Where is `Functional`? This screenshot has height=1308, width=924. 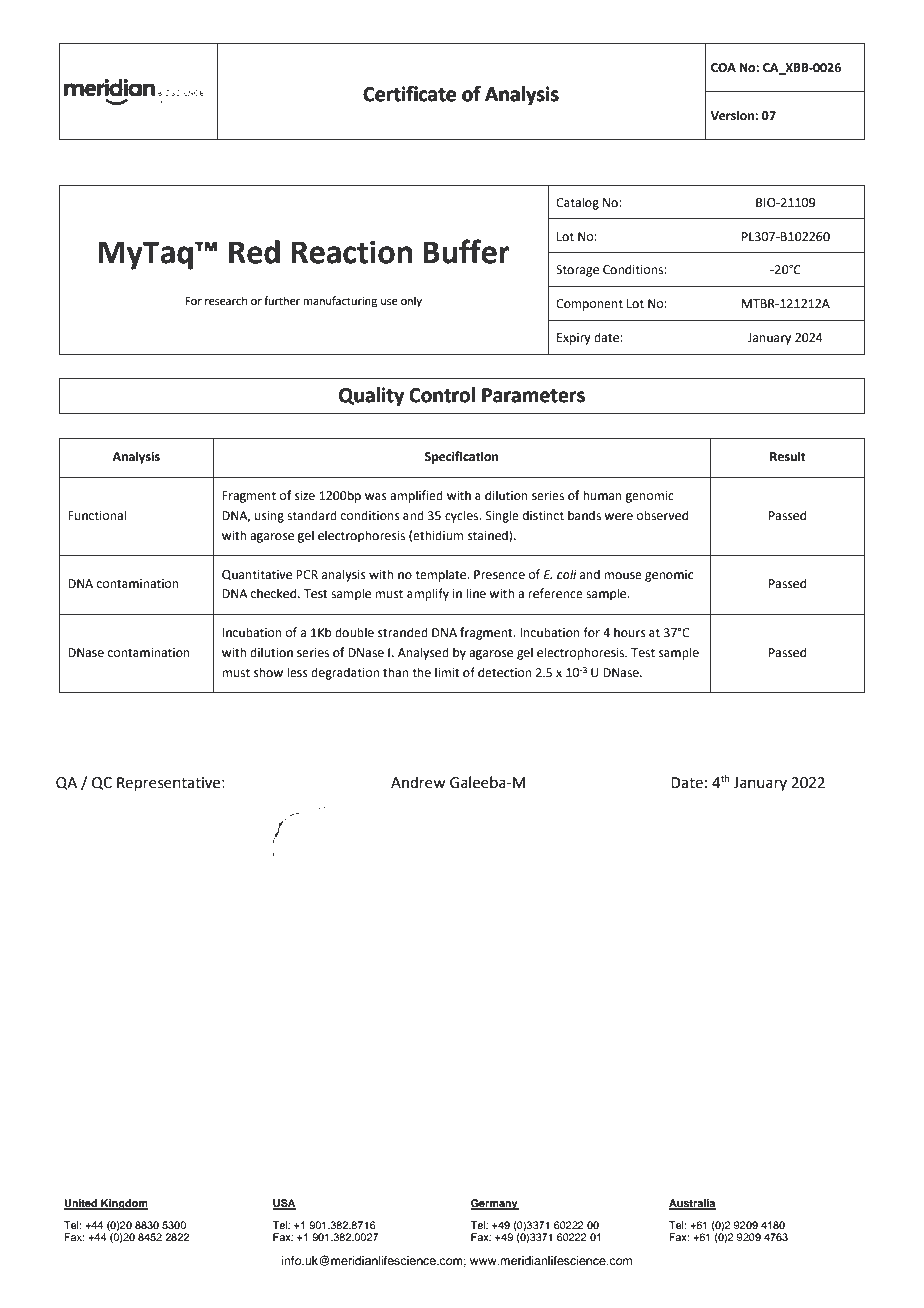 Functional is located at coordinates (97, 515).
